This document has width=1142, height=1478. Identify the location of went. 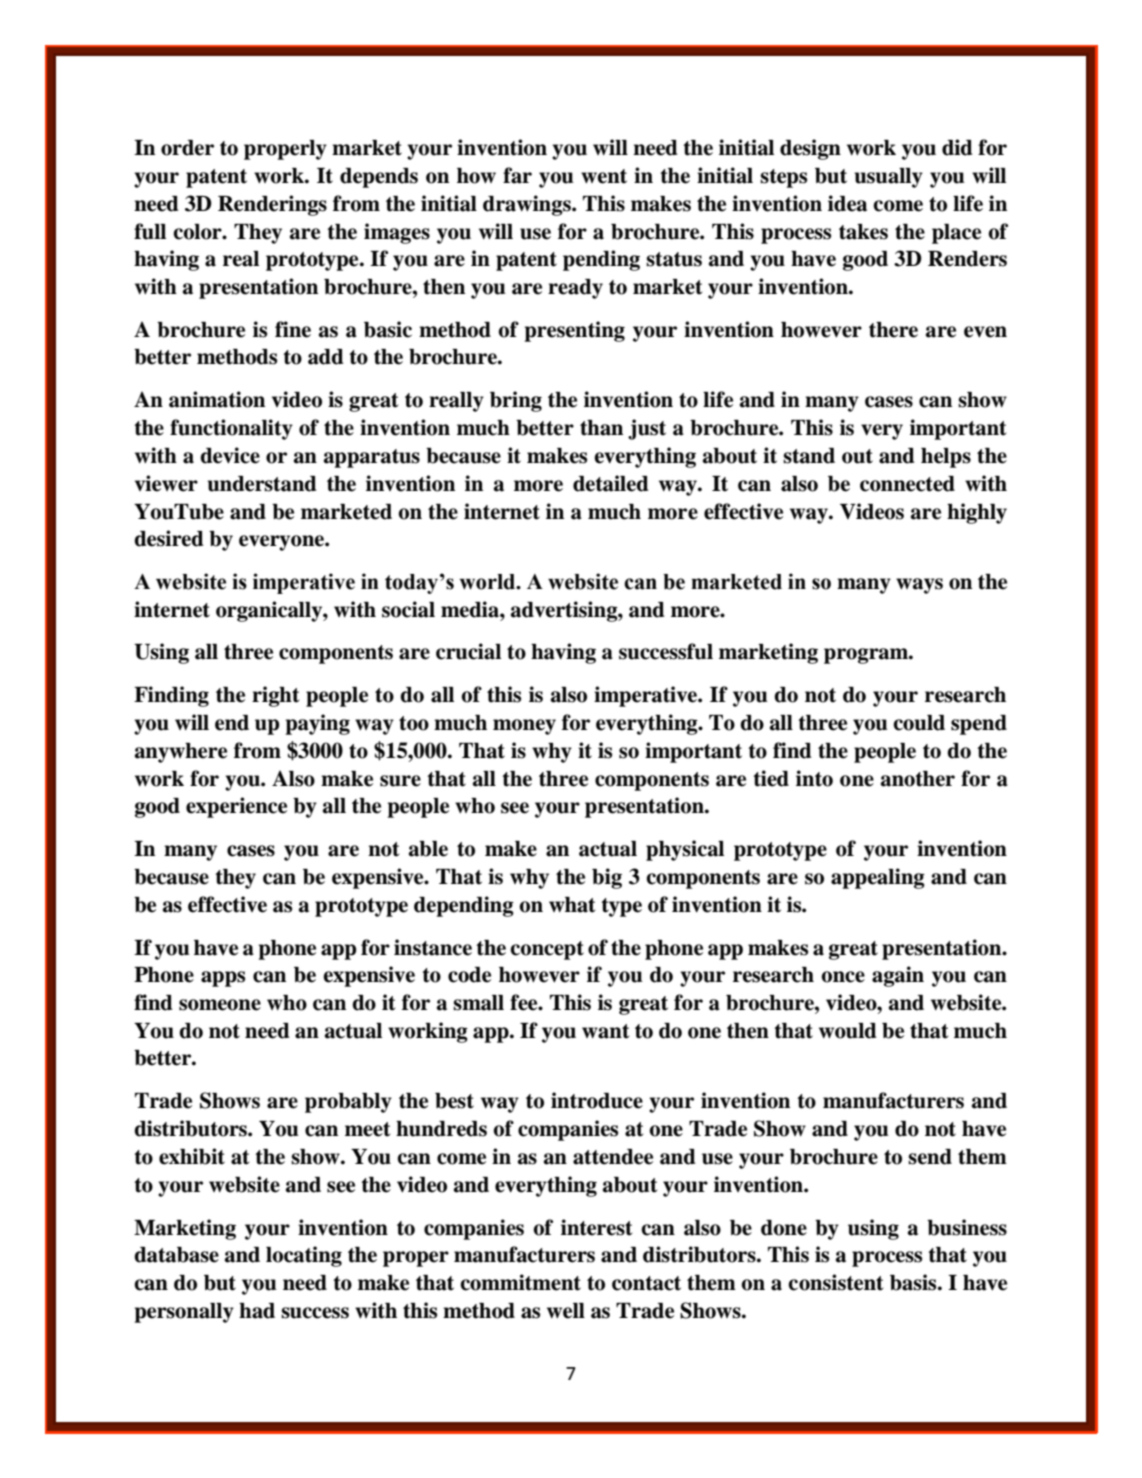
(604, 176).
